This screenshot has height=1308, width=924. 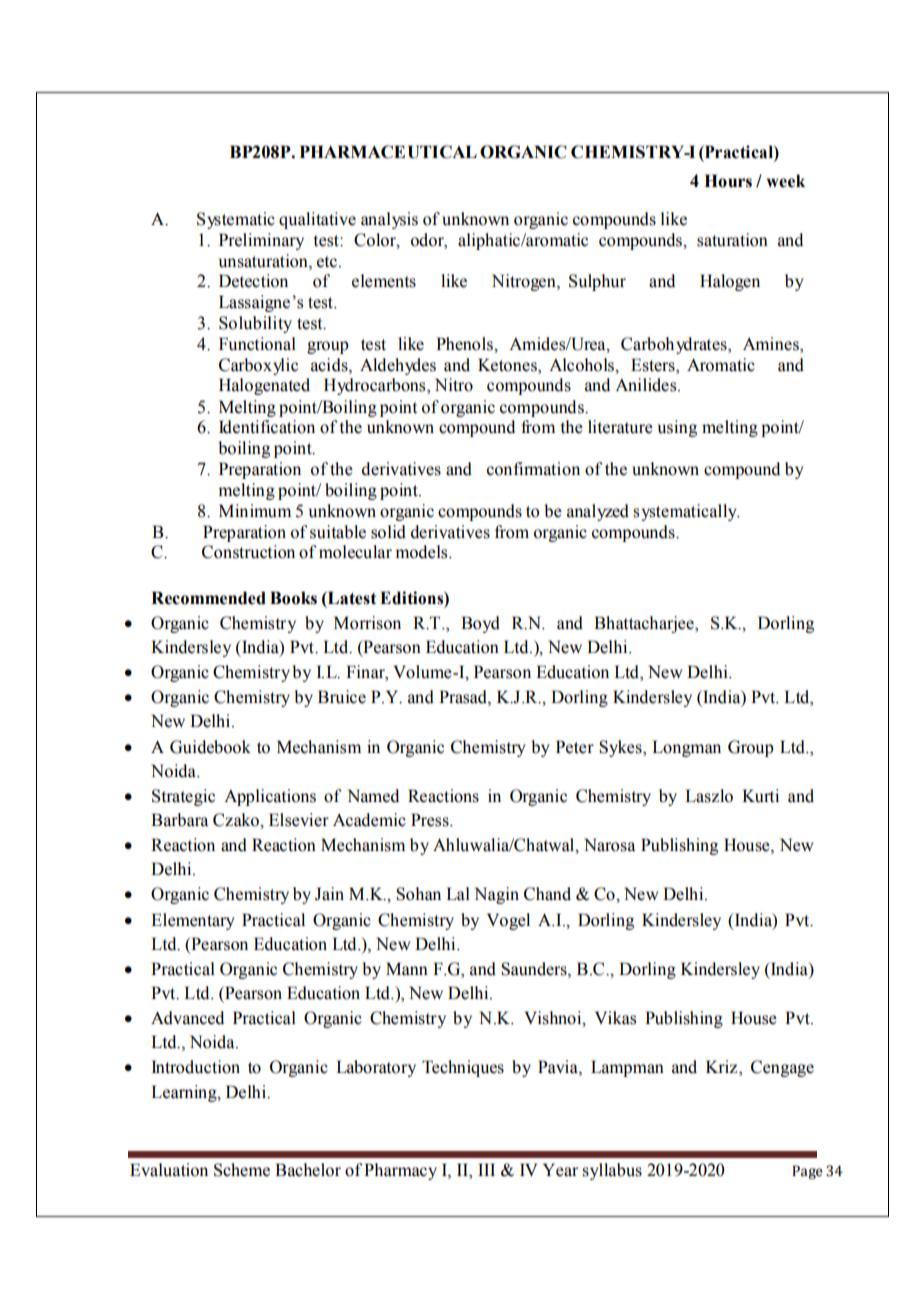 What do you see at coordinates (261, 241) in the screenshot?
I see `Preliminary` at bounding box center [261, 241].
